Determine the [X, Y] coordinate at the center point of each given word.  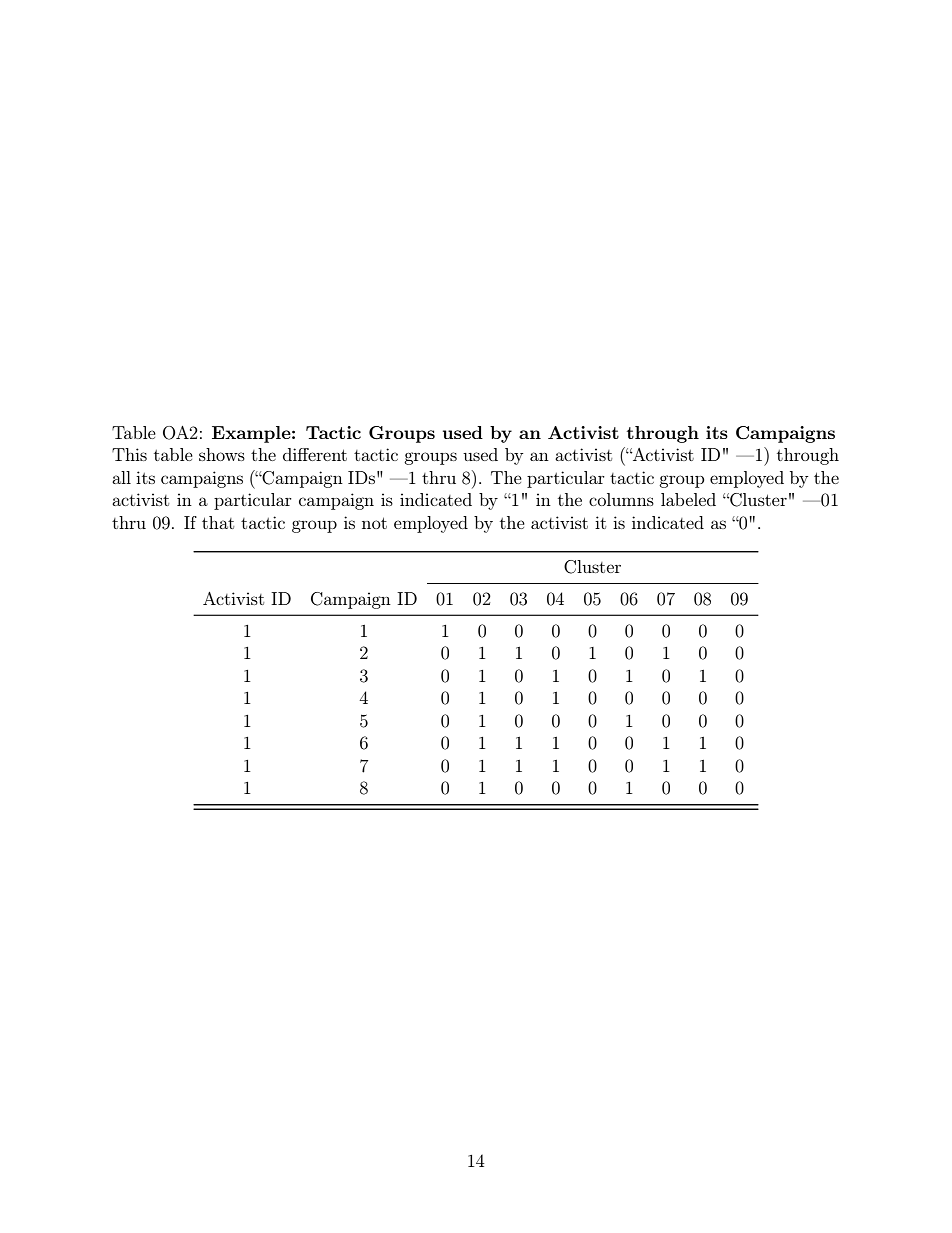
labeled [688, 499]
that [218, 522]
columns [621, 499]
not [374, 523]
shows [222, 454]
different [315, 454]
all [121, 477]
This [129, 454]
